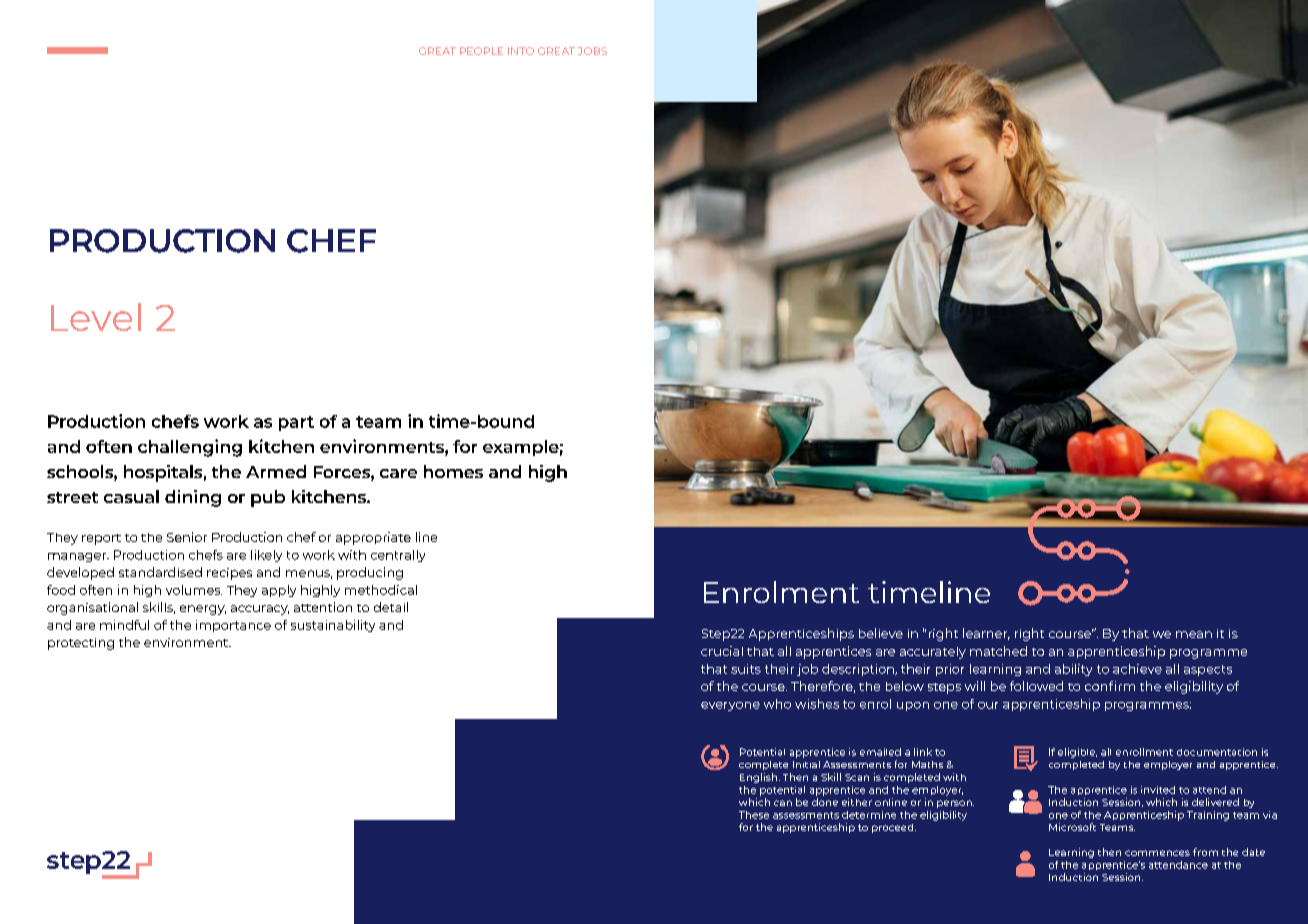  Describe the element at coordinates (521, 51) in the screenshot. I see `INTO` at that location.
